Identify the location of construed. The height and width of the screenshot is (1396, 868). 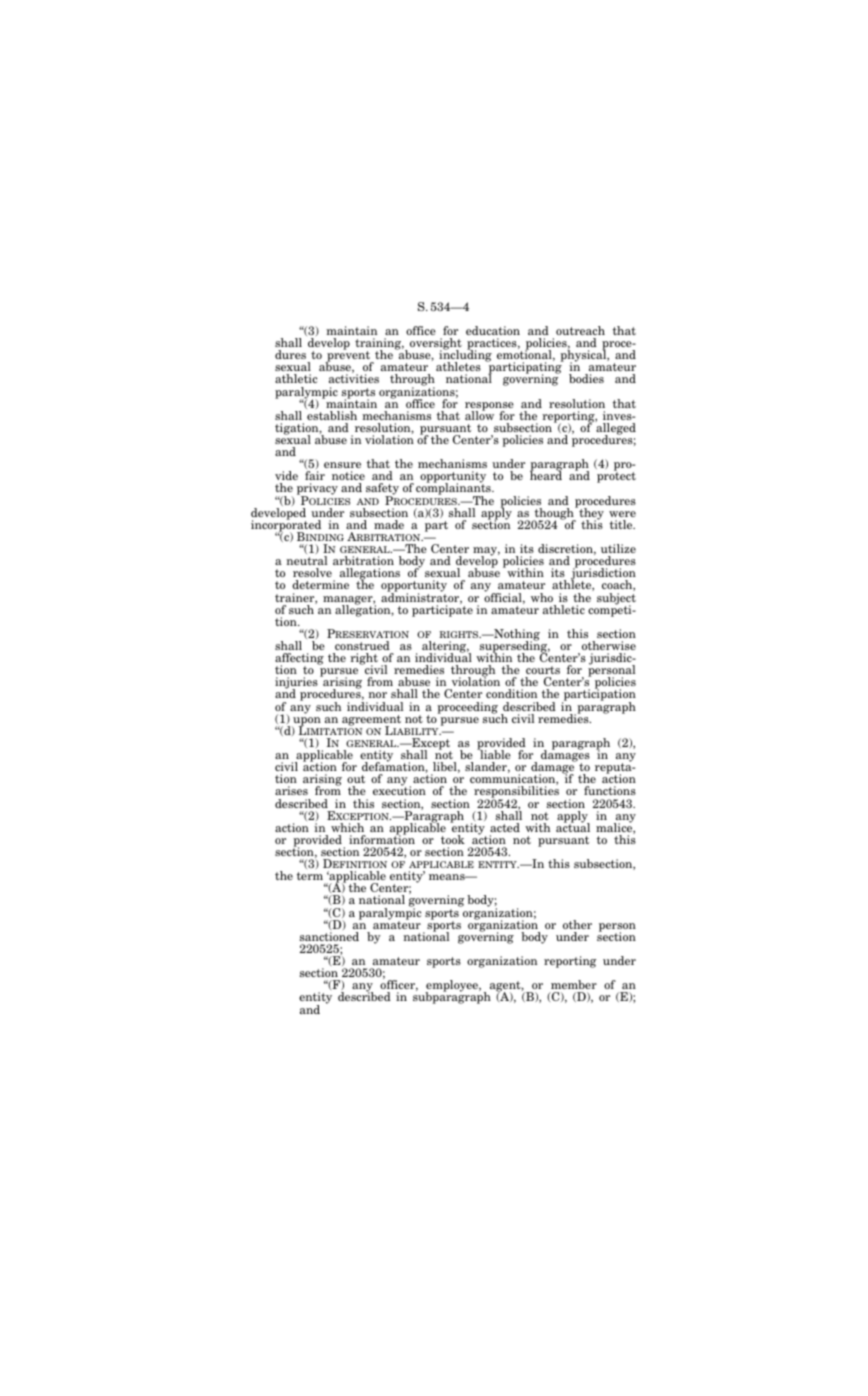
(362, 645).
